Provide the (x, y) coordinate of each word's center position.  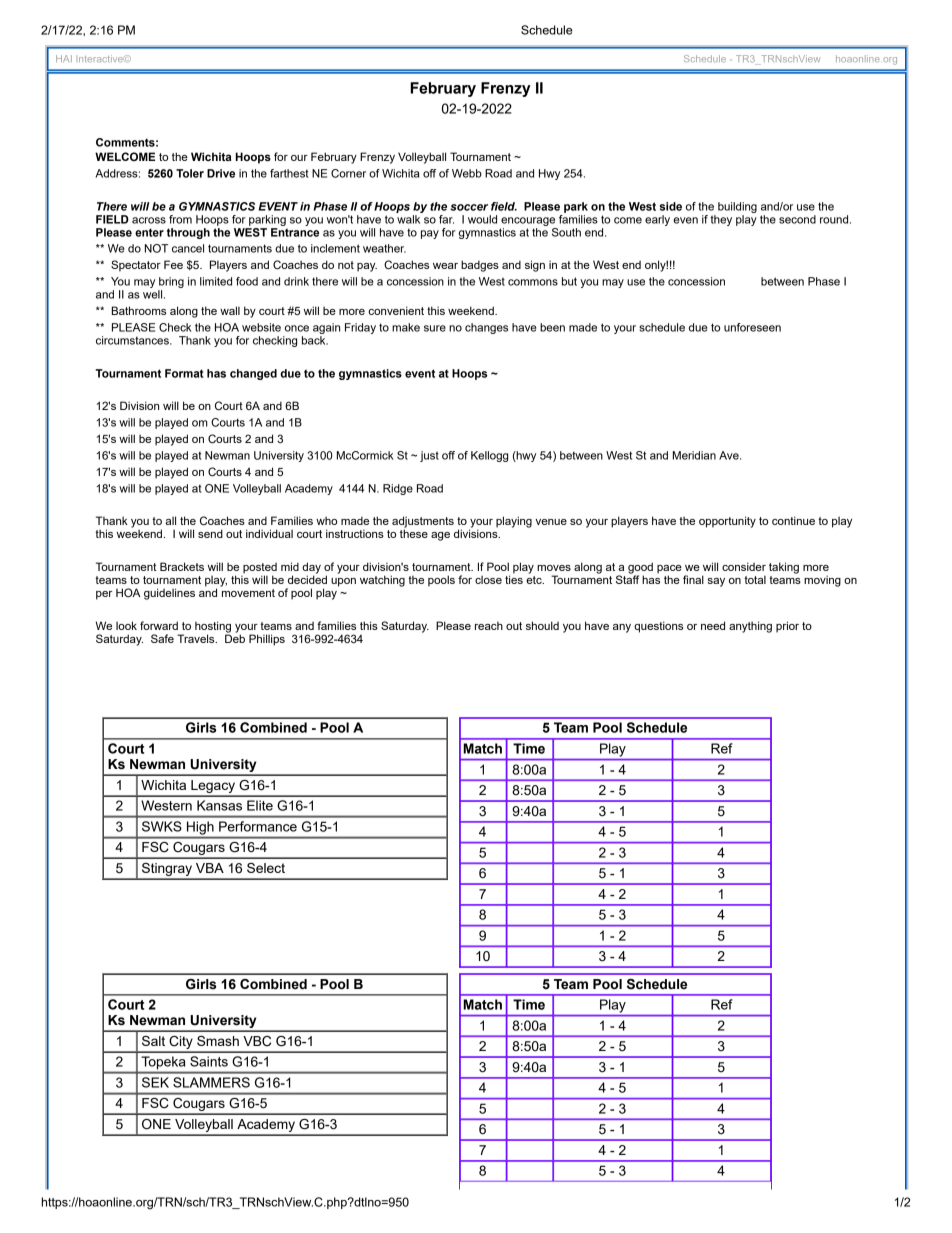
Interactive (102, 58)
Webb (467, 173)
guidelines (169, 594)
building (737, 207)
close (488, 580)
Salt (153, 1041)
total (755, 580)
